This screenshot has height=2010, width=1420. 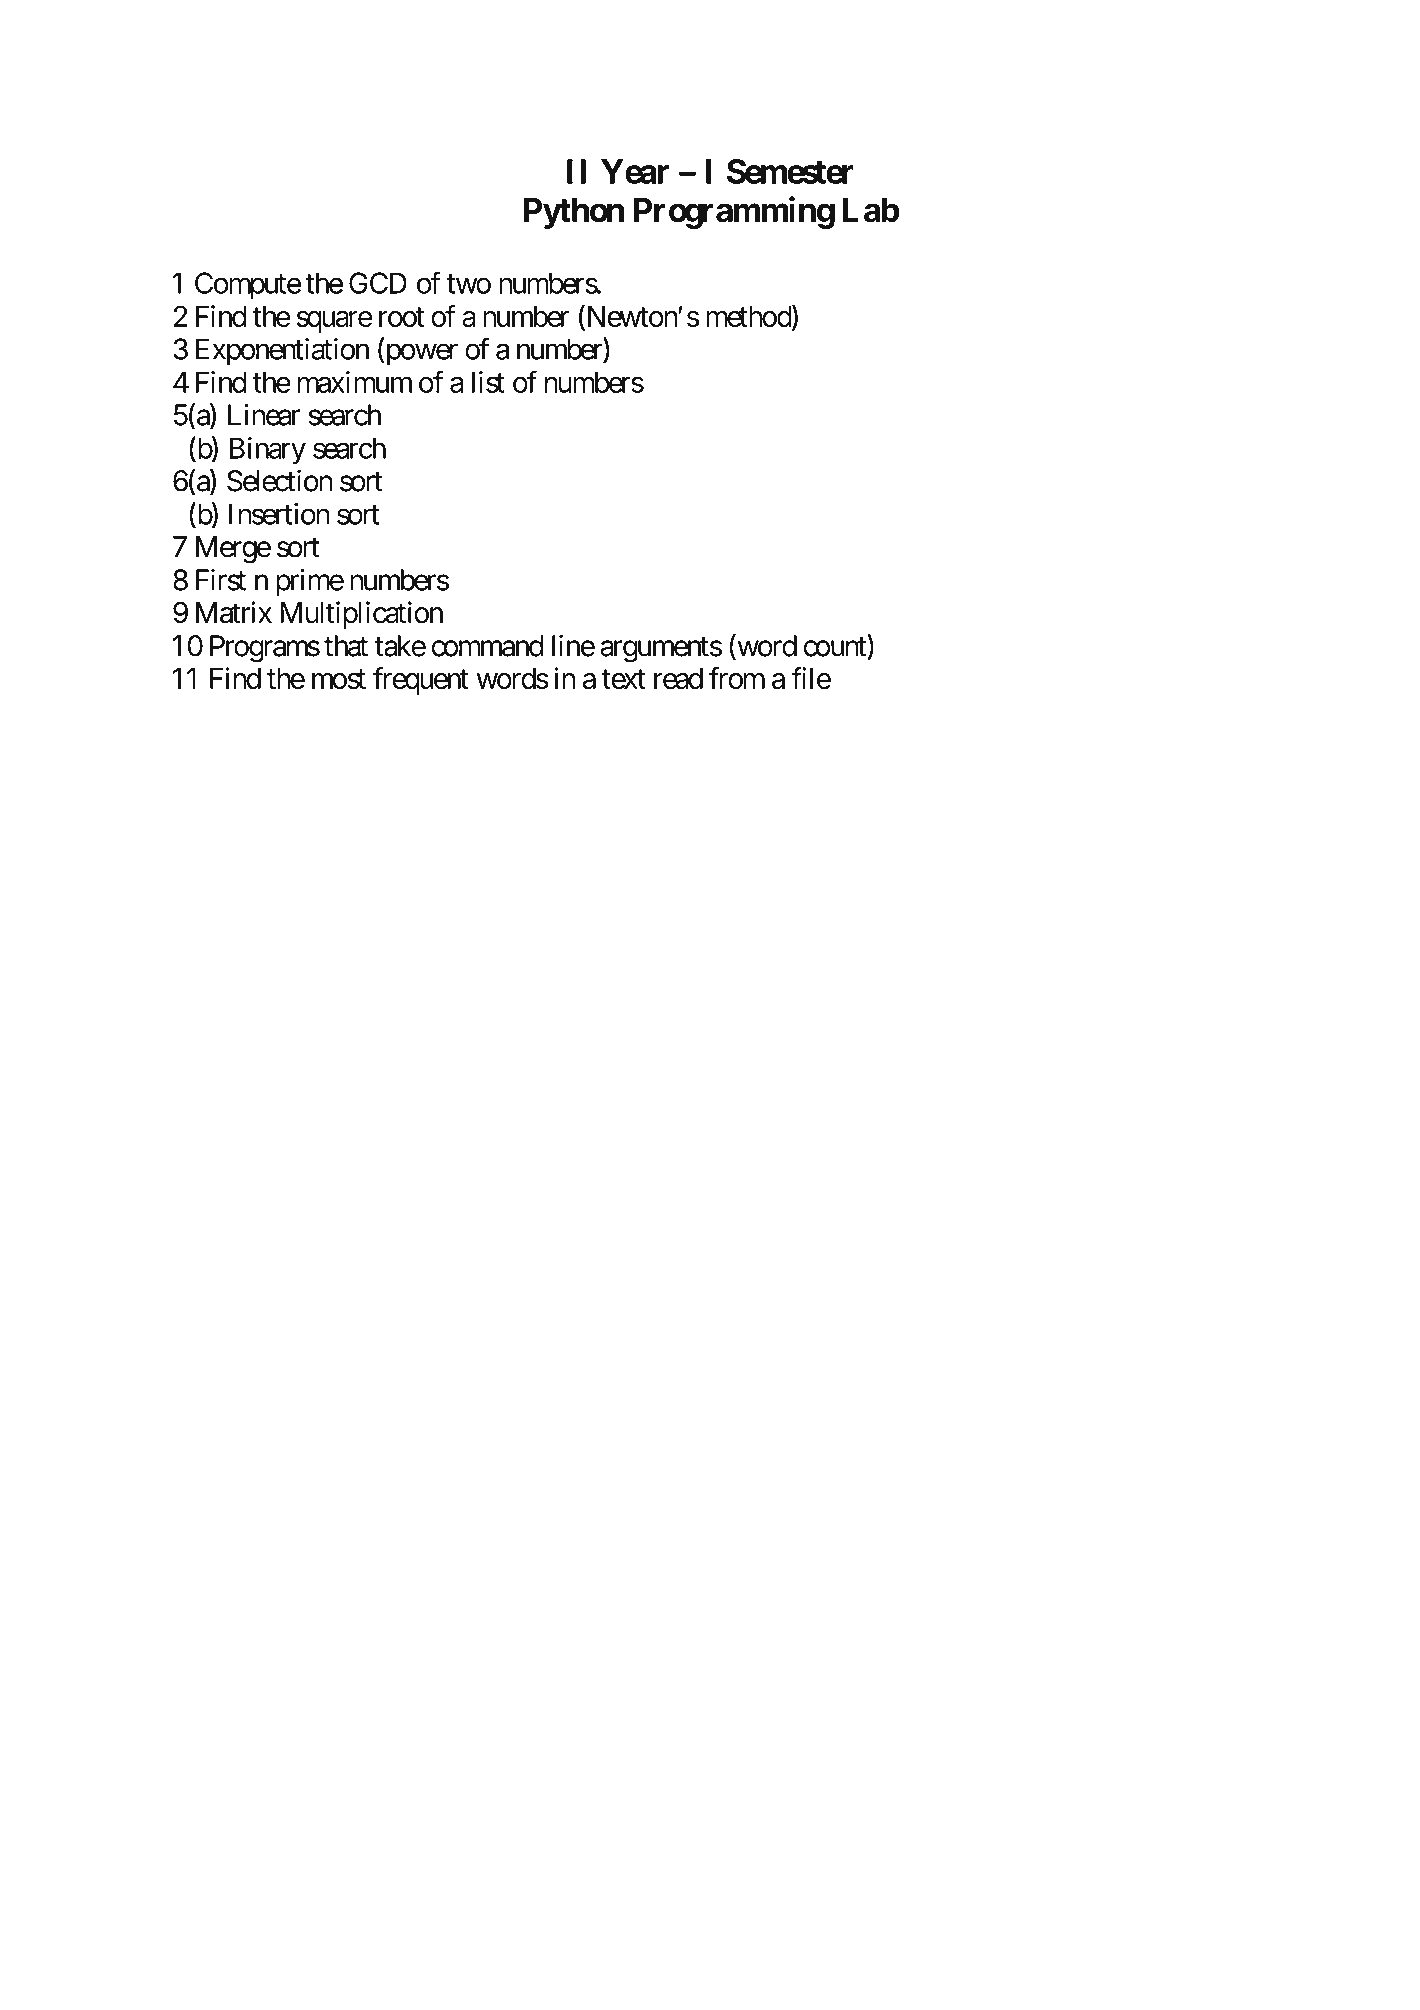 What do you see at coordinates (749, 317) in the screenshot?
I see `method` at bounding box center [749, 317].
